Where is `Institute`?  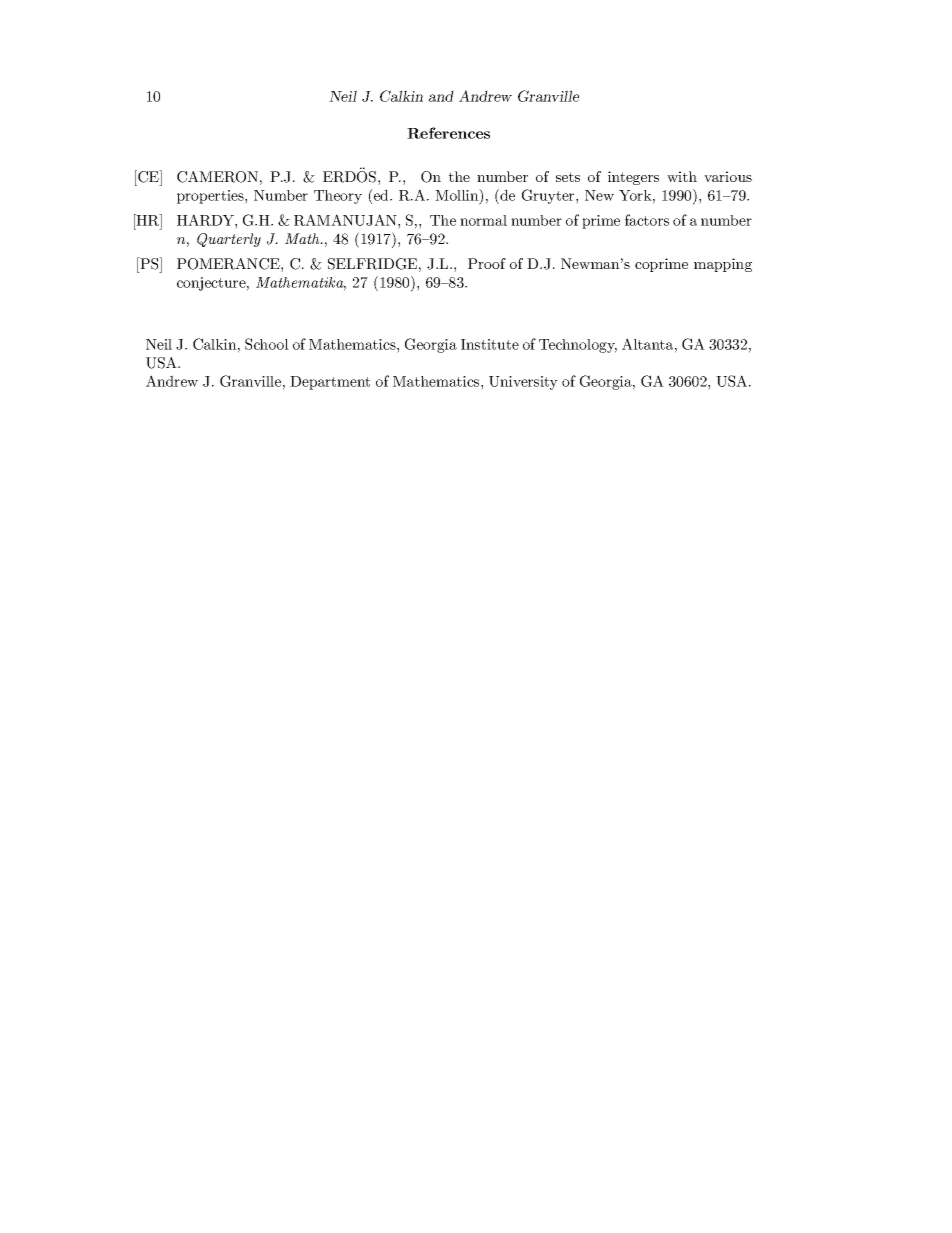
Institute is located at coordinates (490, 344).
